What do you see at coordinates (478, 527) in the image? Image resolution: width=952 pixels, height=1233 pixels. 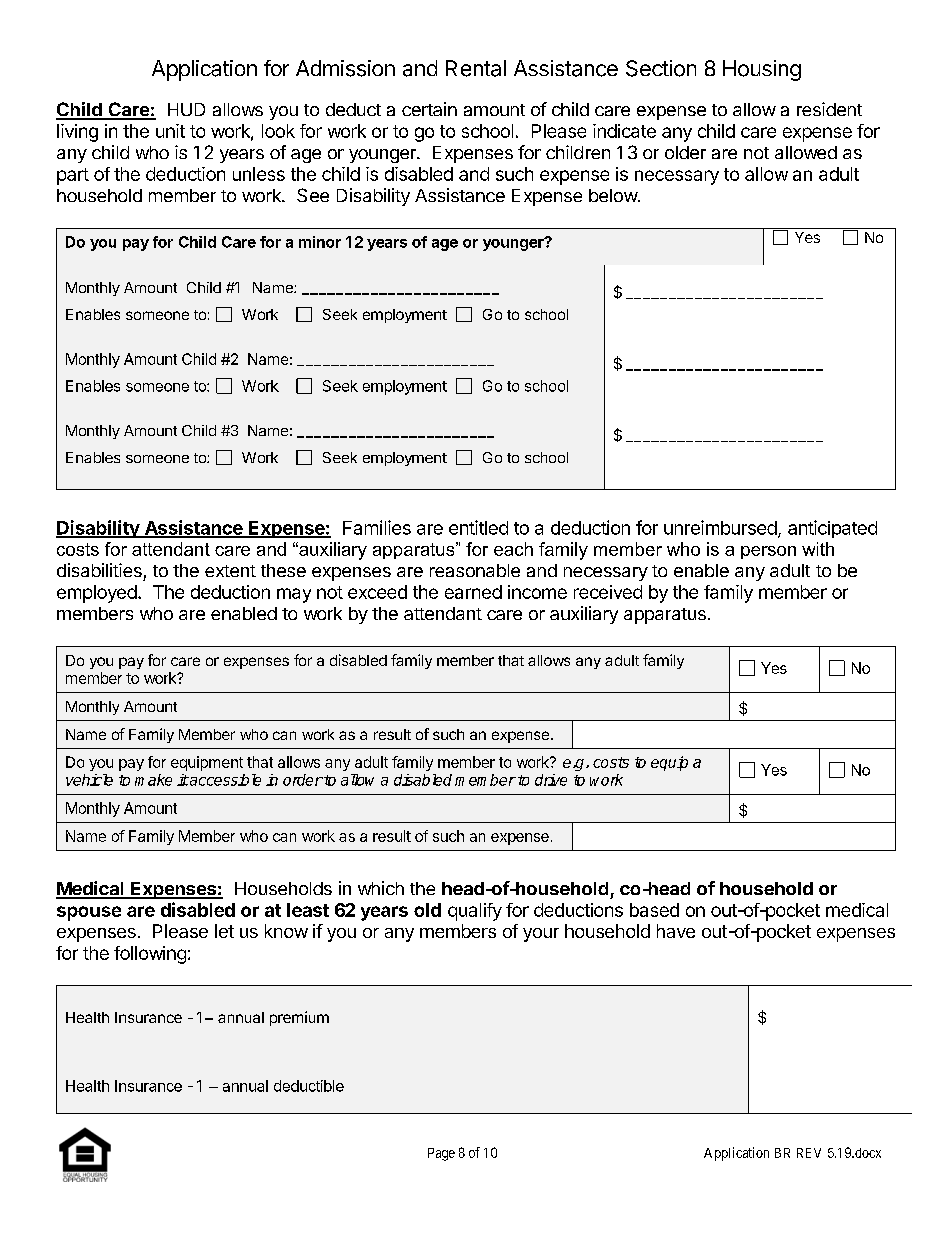 I see `entitled` at bounding box center [478, 527].
